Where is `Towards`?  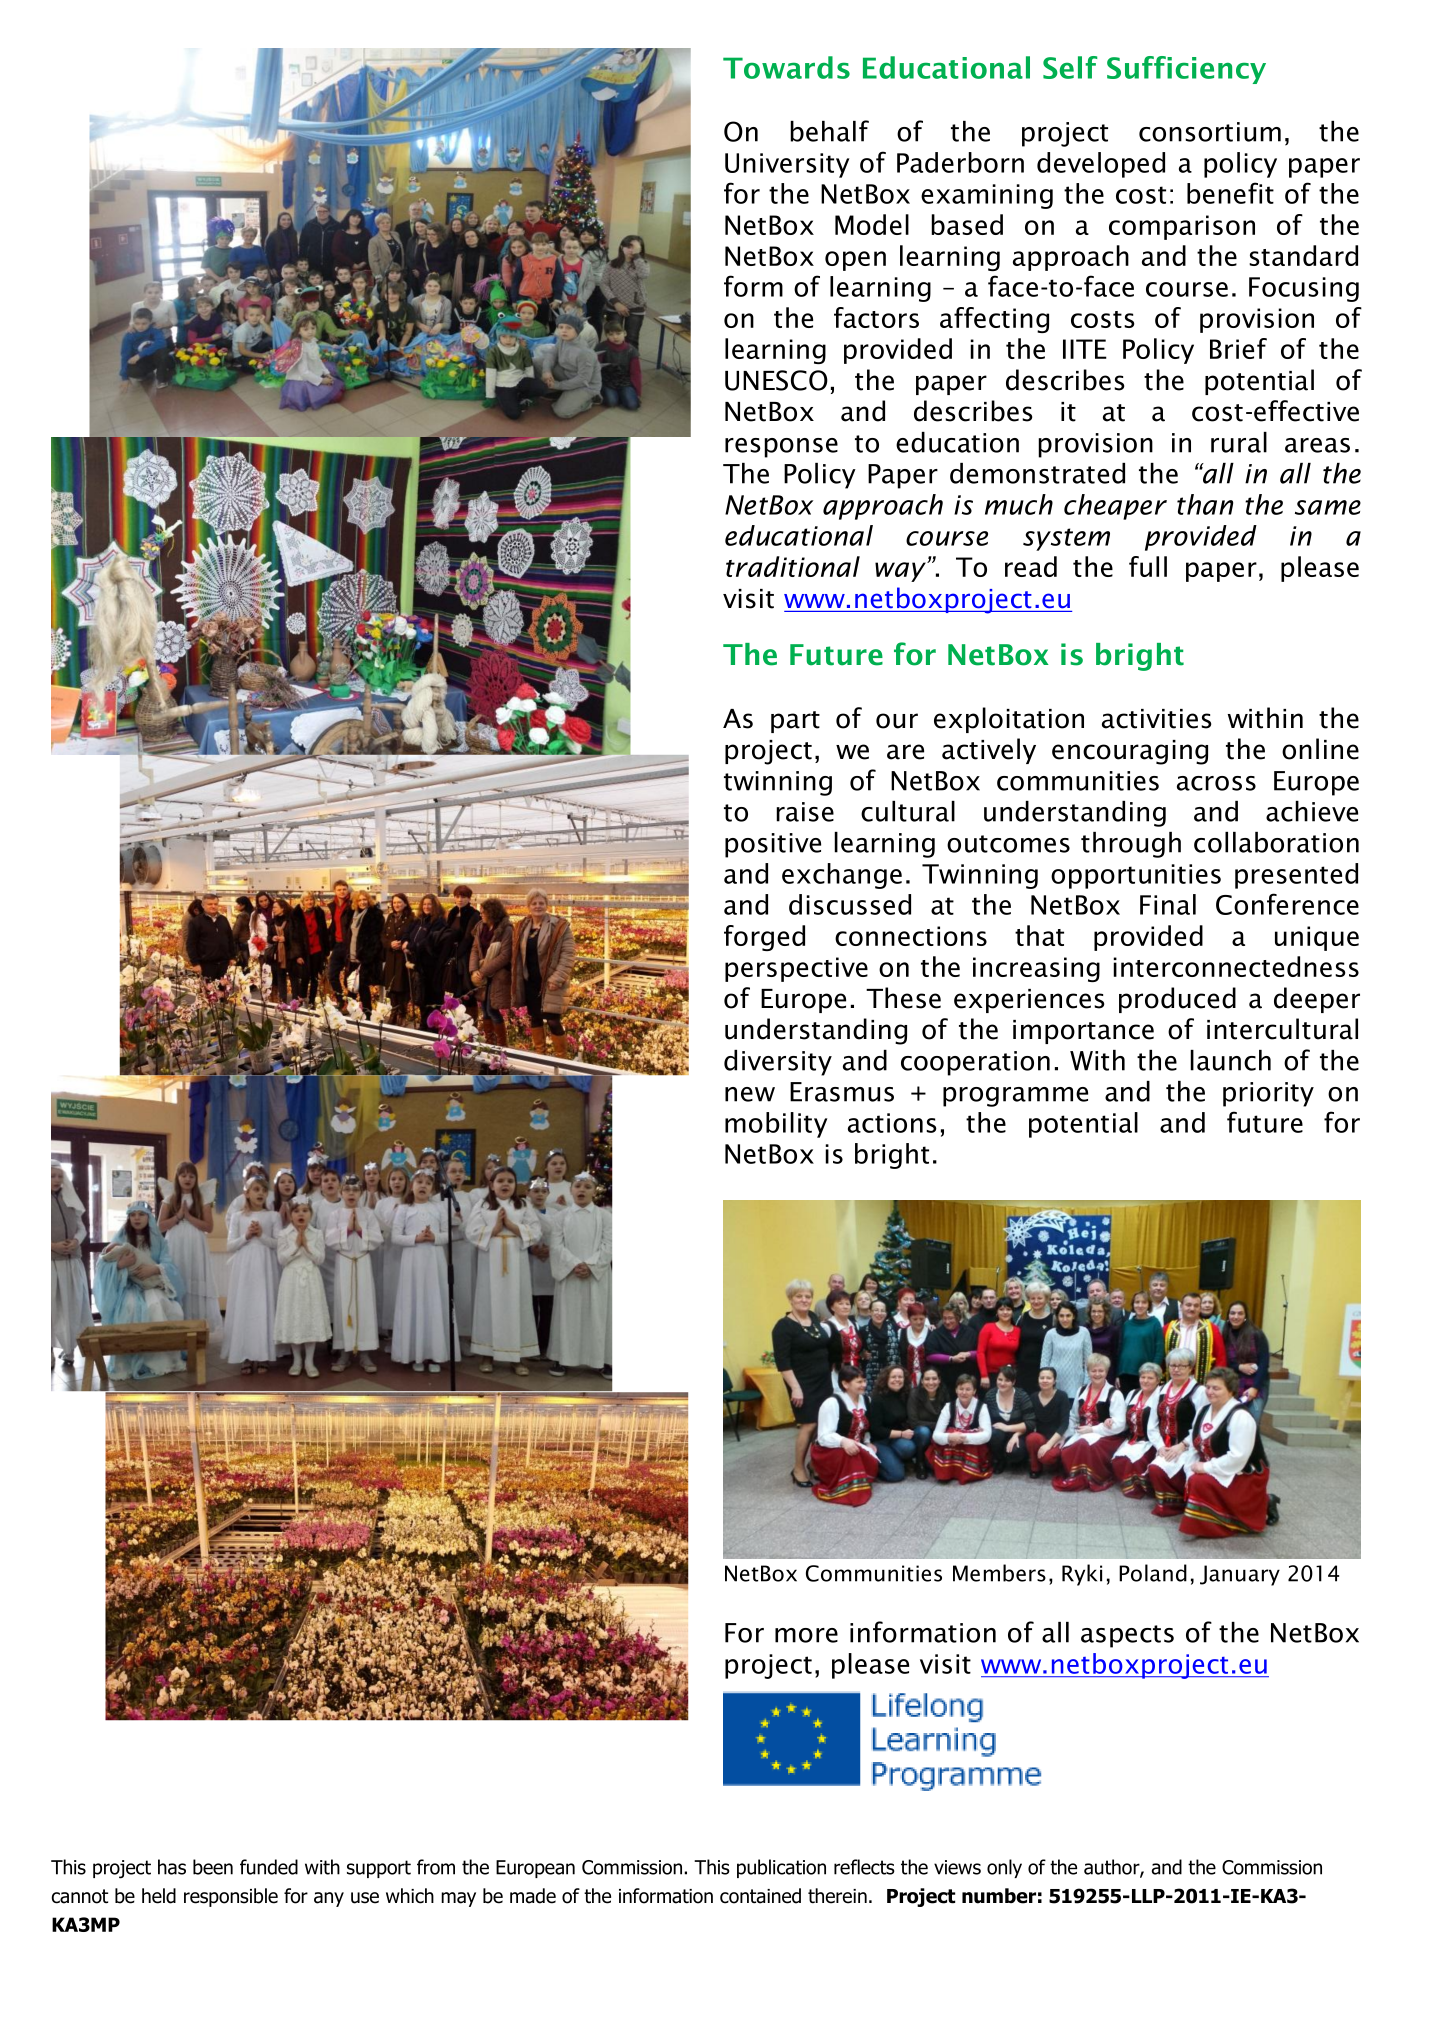 Towards is located at coordinates (786, 67).
